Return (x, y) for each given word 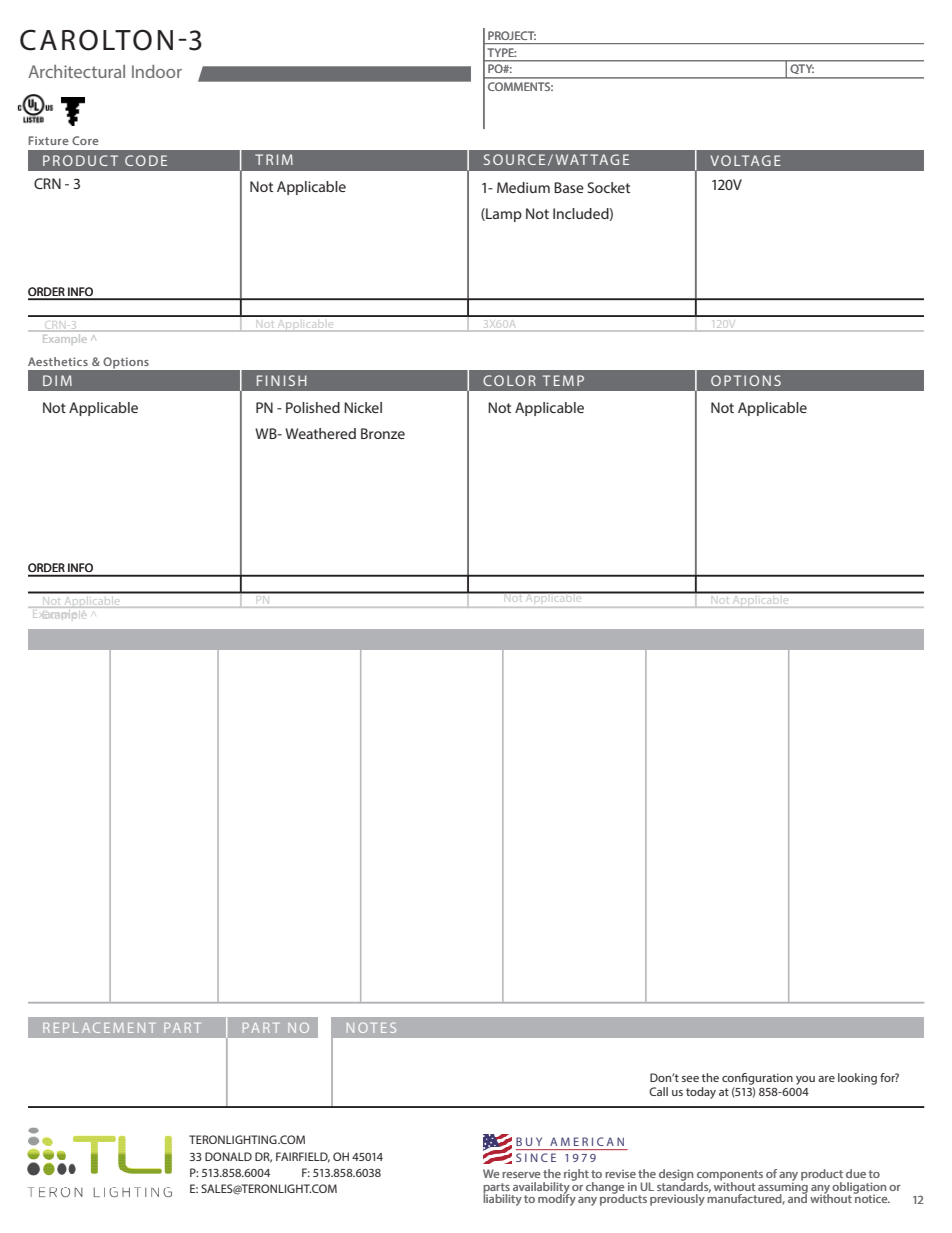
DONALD (228, 1156)
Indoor (157, 71)
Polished (313, 407)
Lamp (503, 215)
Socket (608, 187)
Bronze (383, 433)
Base (569, 187)
